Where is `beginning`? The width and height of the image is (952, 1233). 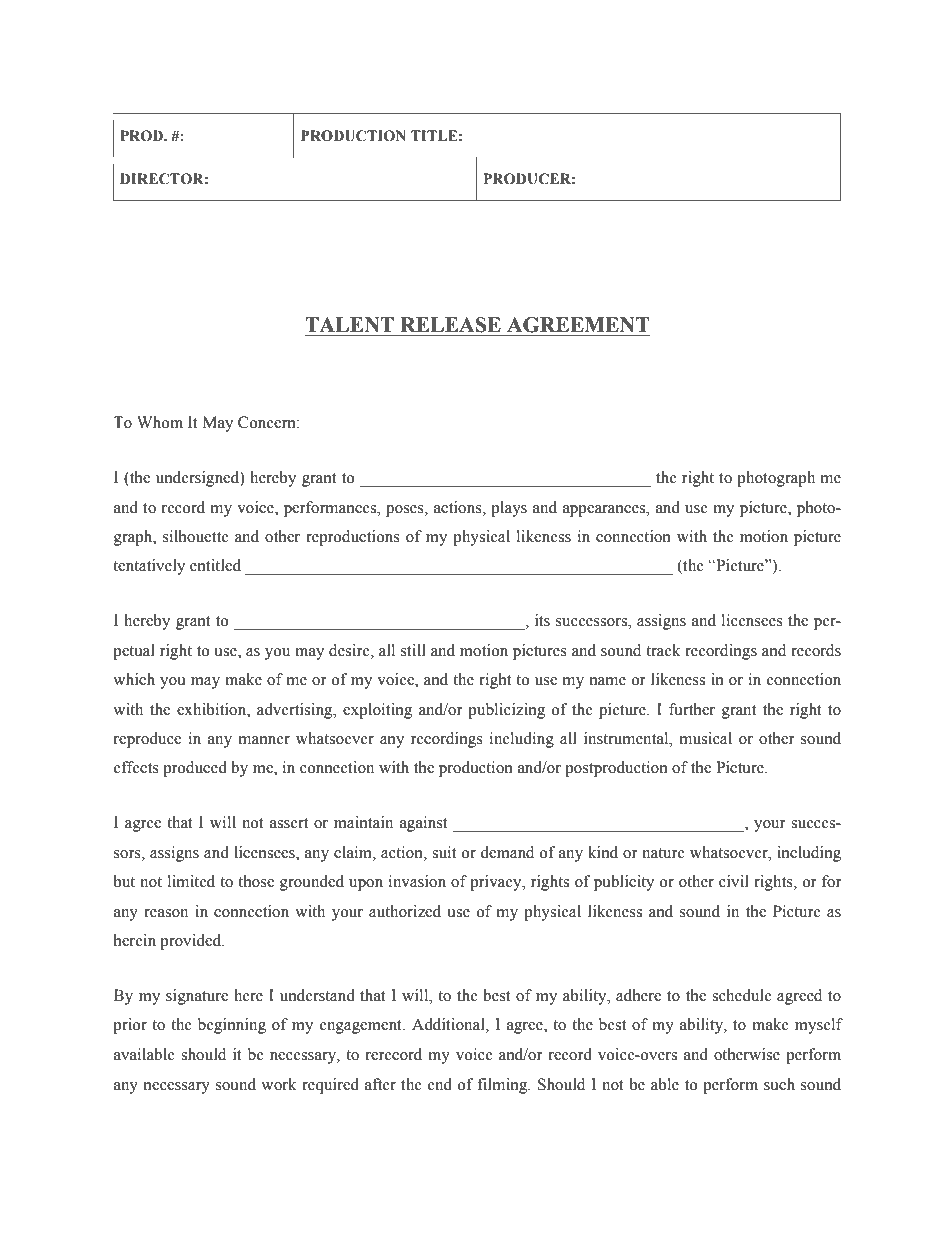
beginning is located at coordinates (232, 1026).
